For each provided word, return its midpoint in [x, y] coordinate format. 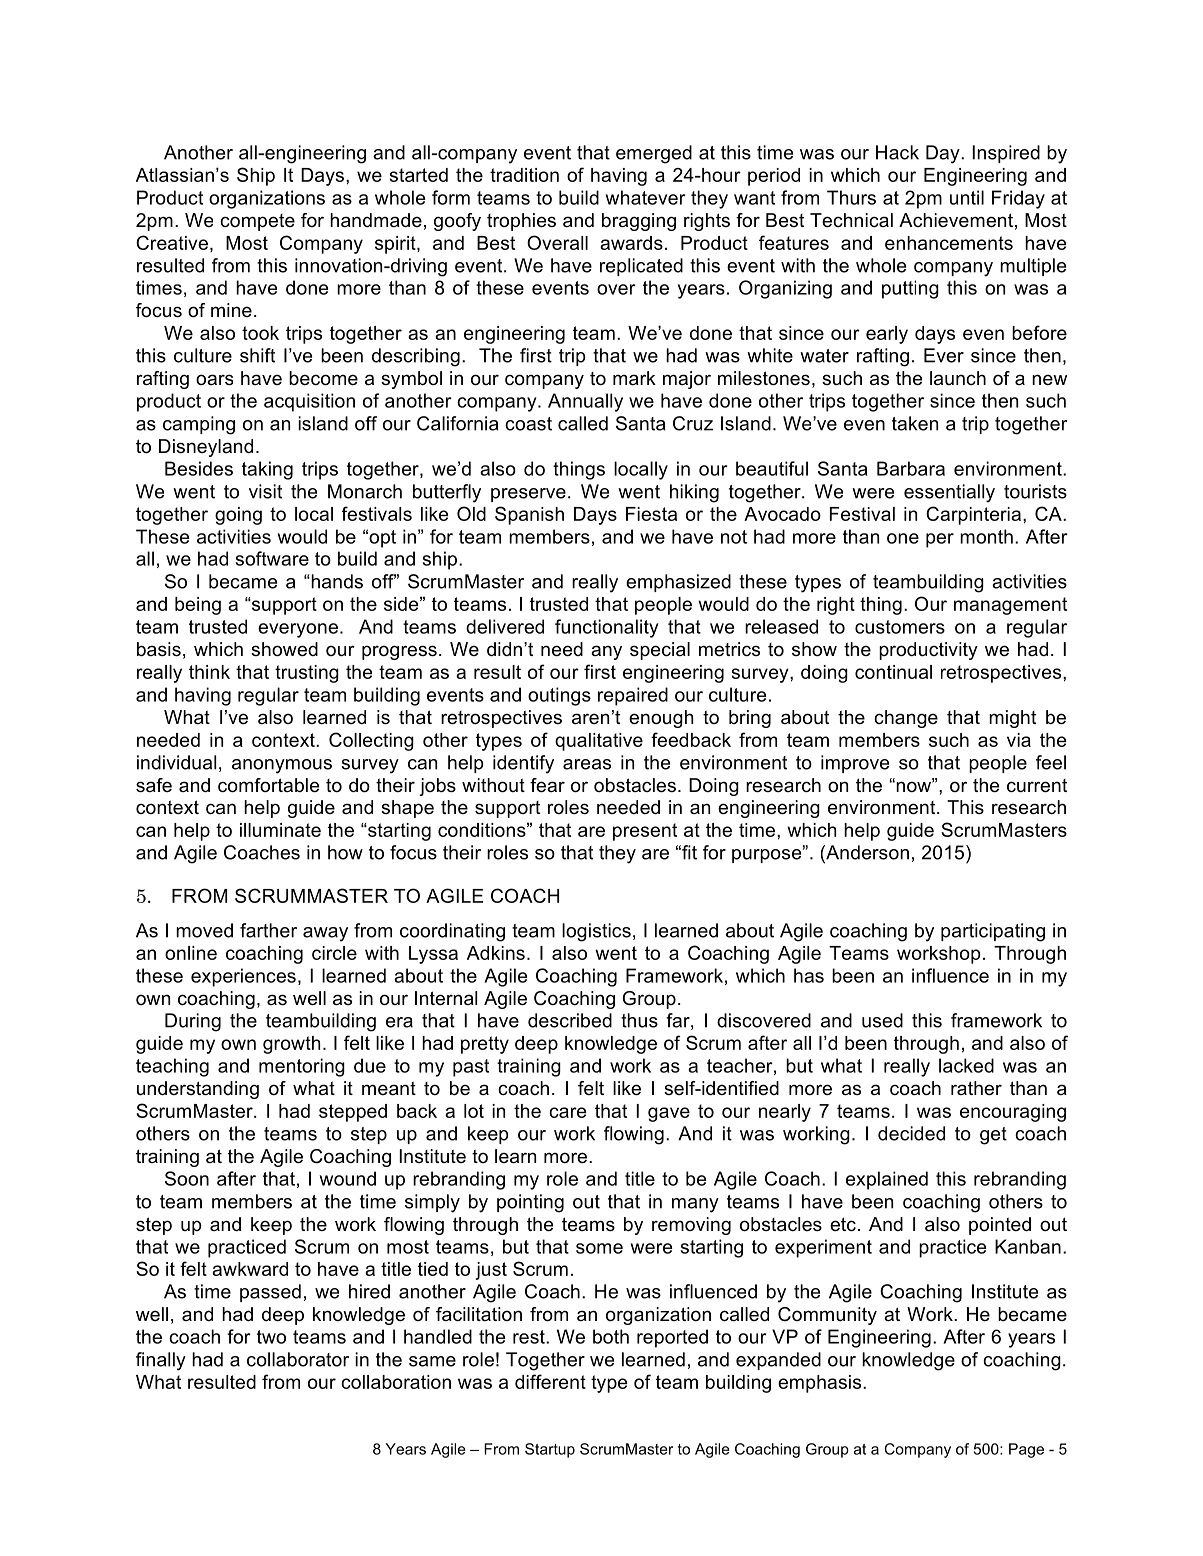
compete [257, 222]
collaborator [298, 1359]
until [967, 197]
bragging [639, 222]
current [1037, 786]
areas [587, 764]
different [550, 1381]
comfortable [268, 785]
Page [1026, 1450]
